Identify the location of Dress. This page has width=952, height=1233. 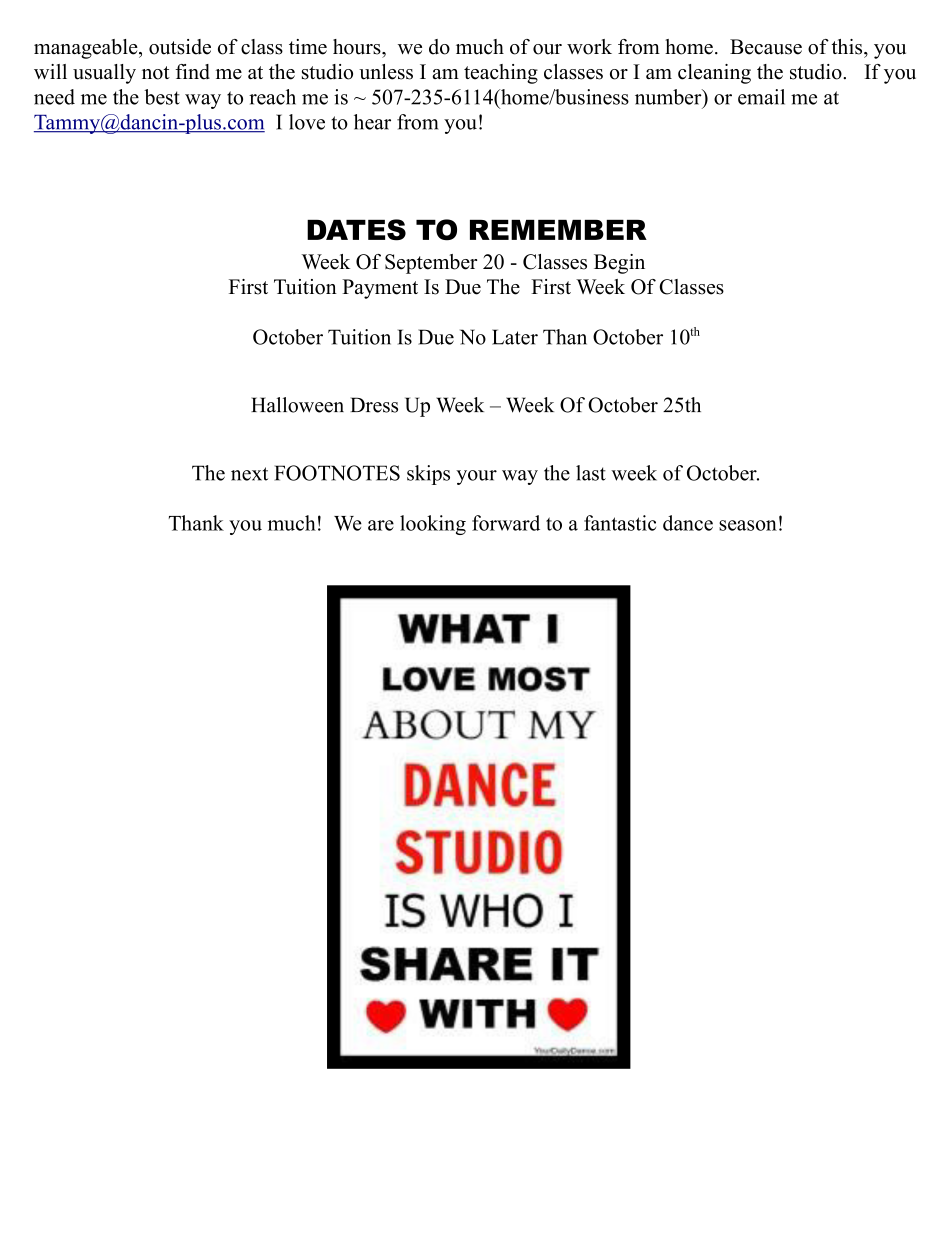
(374, 405).
